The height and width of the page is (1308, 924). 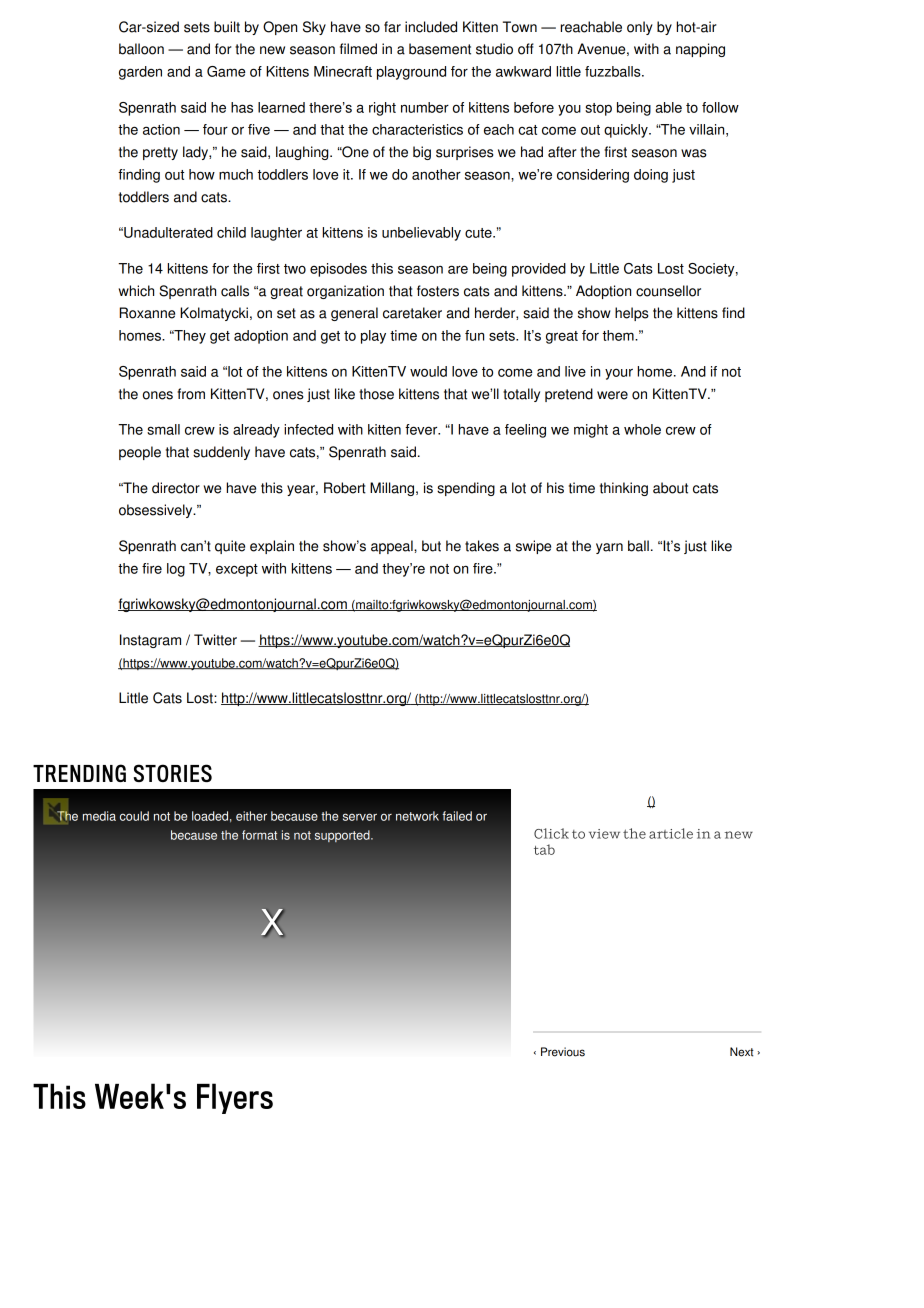 What do you see at coordinates (259, 835) in the page?
I see `format` at bounding box center [259, 835].
